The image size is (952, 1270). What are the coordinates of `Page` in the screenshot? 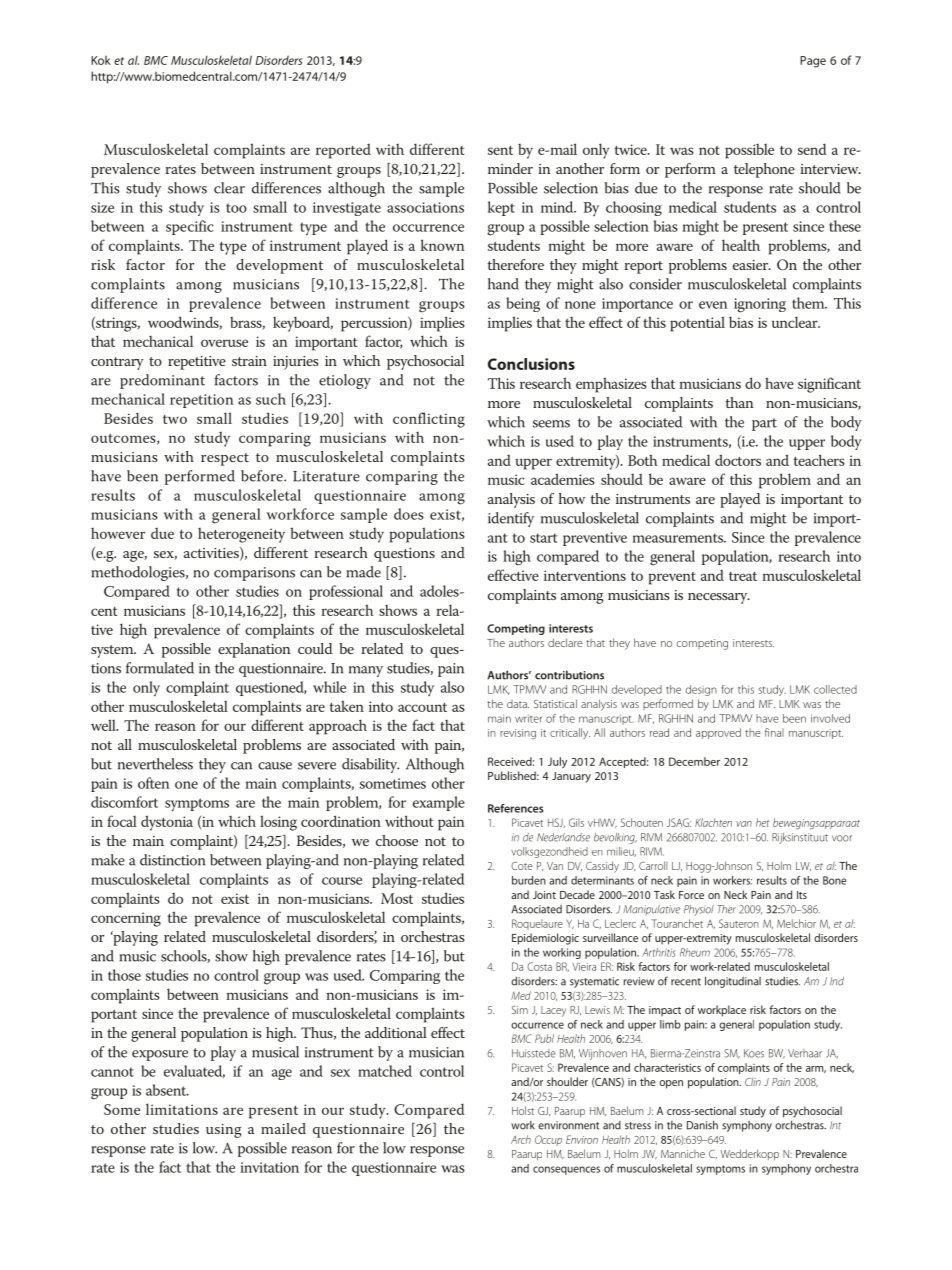 It's located at (813, 62).
